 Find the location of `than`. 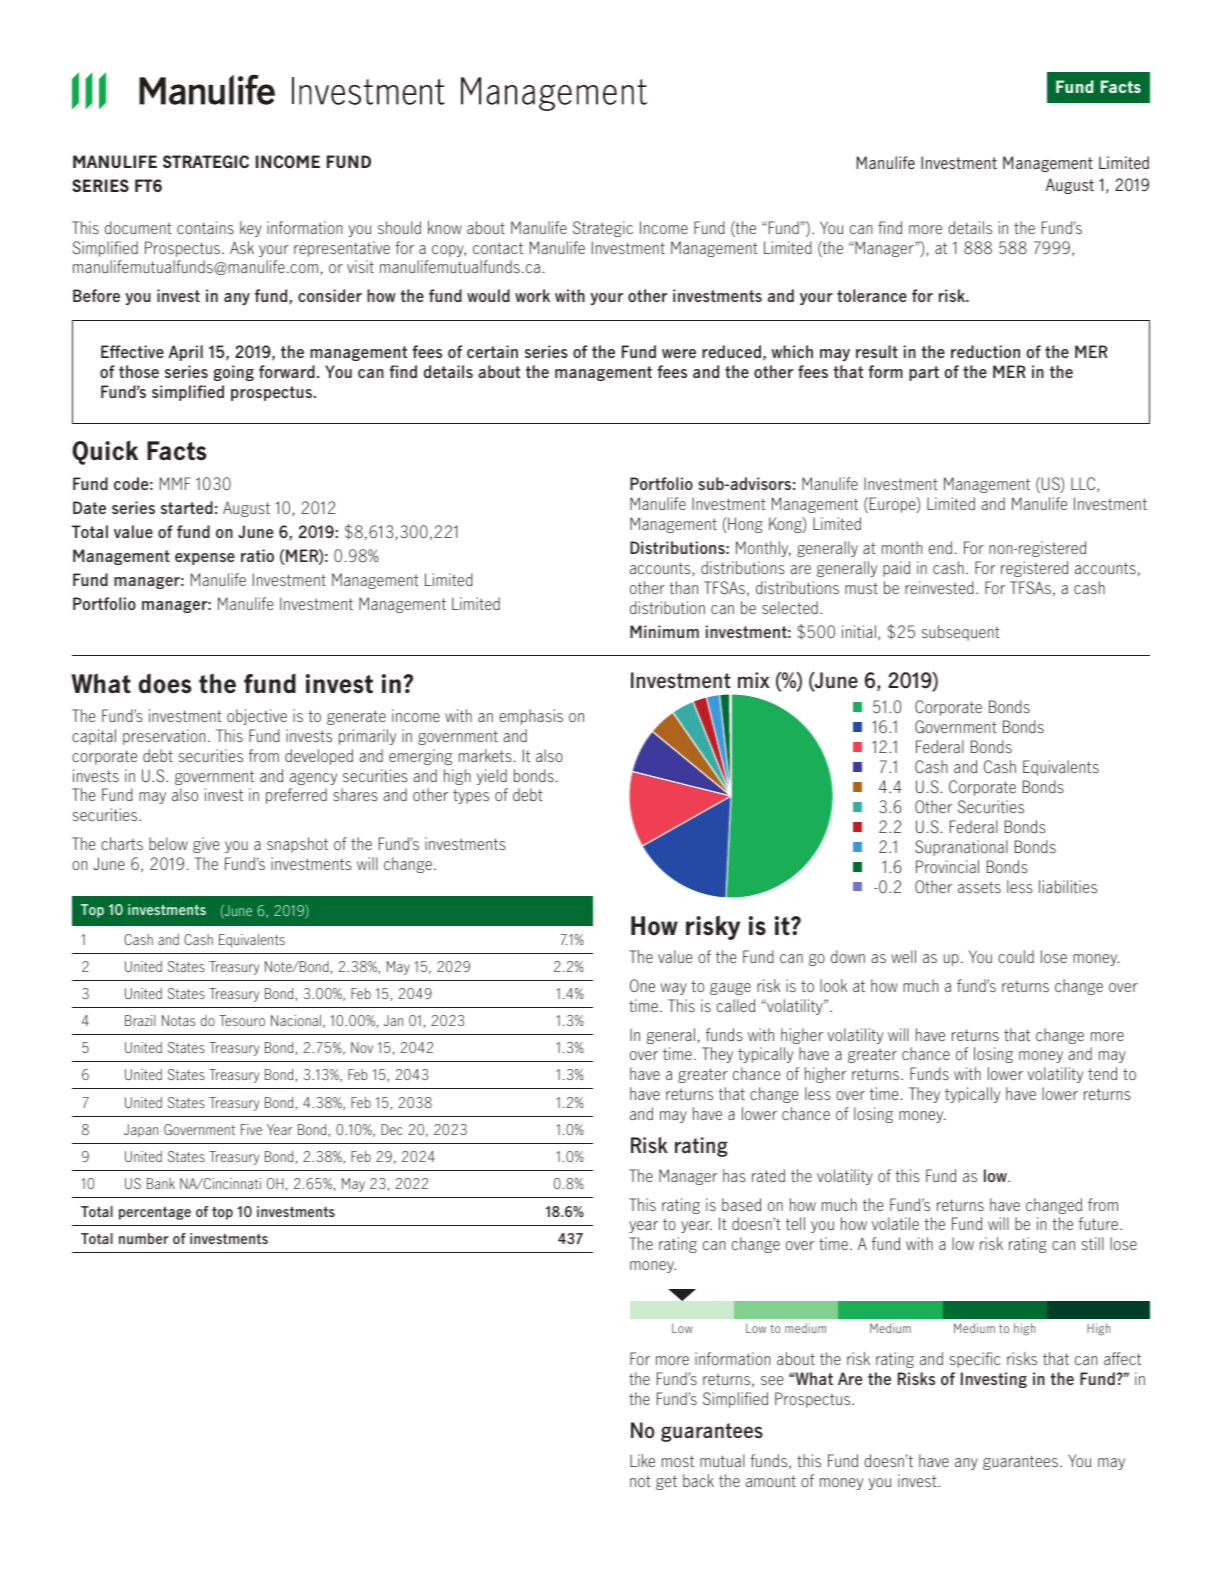

than is located at coordinates (683, 587).
